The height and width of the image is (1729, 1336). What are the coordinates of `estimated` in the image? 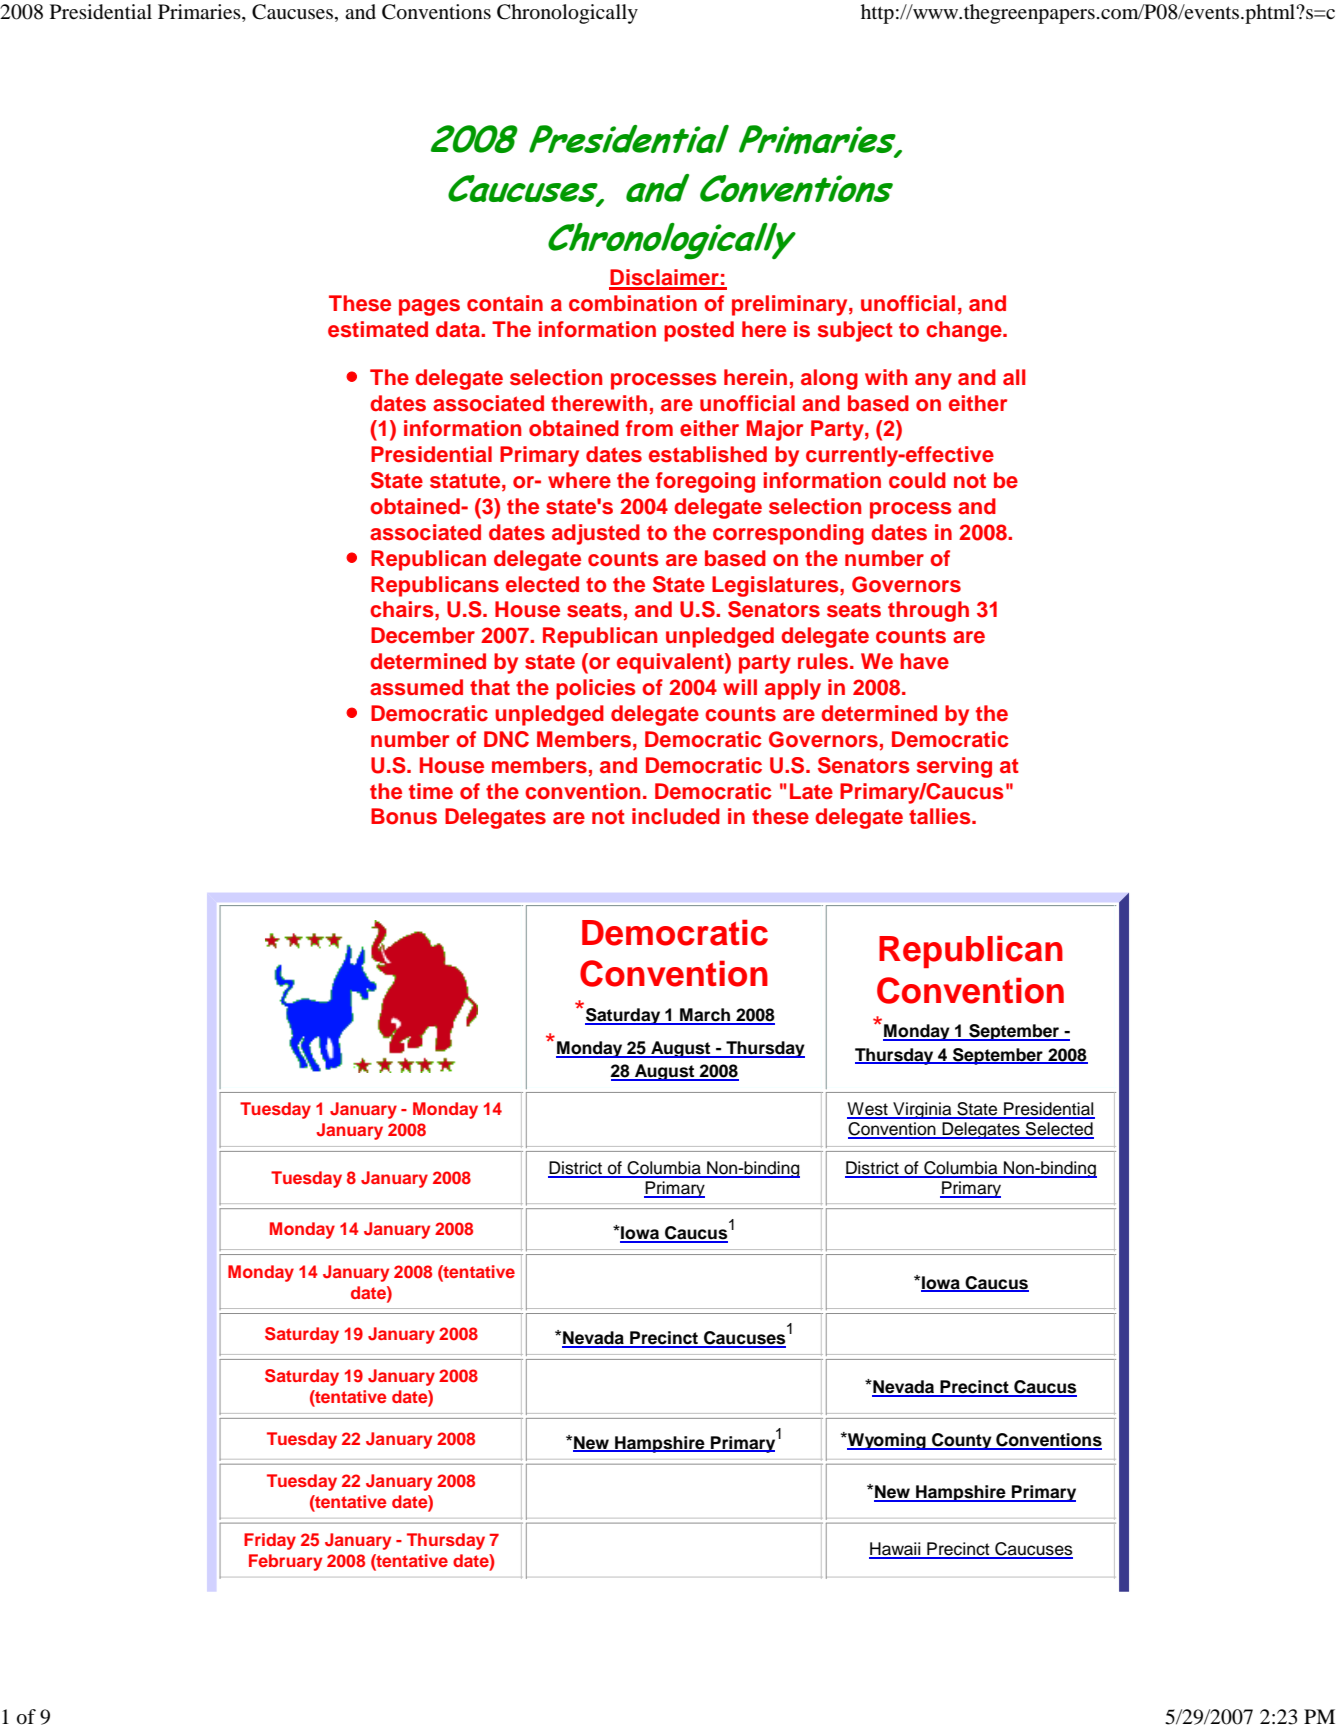 It's located at (378, 329).
